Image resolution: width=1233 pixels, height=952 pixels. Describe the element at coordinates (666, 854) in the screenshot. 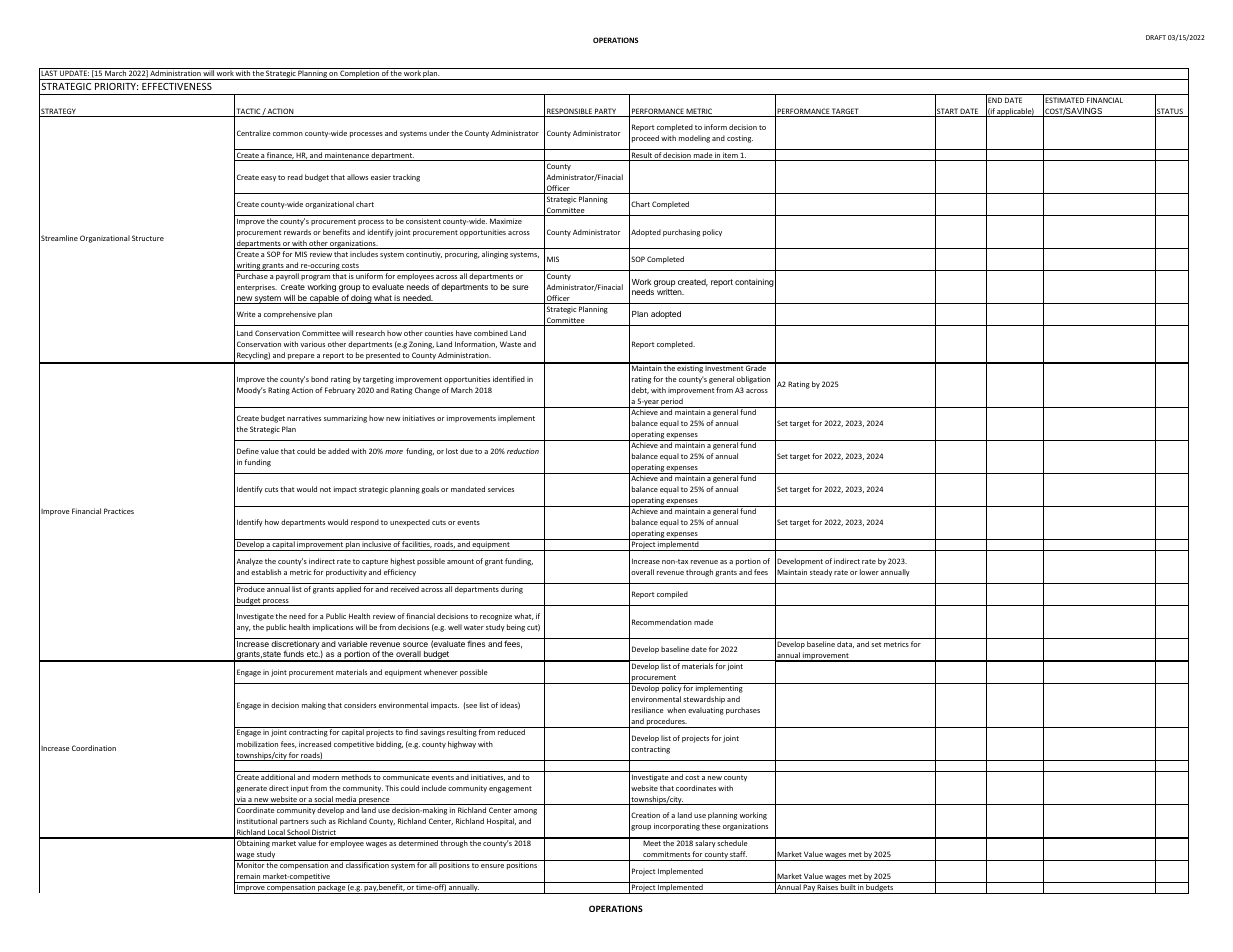

I see `commitments` at that location.
